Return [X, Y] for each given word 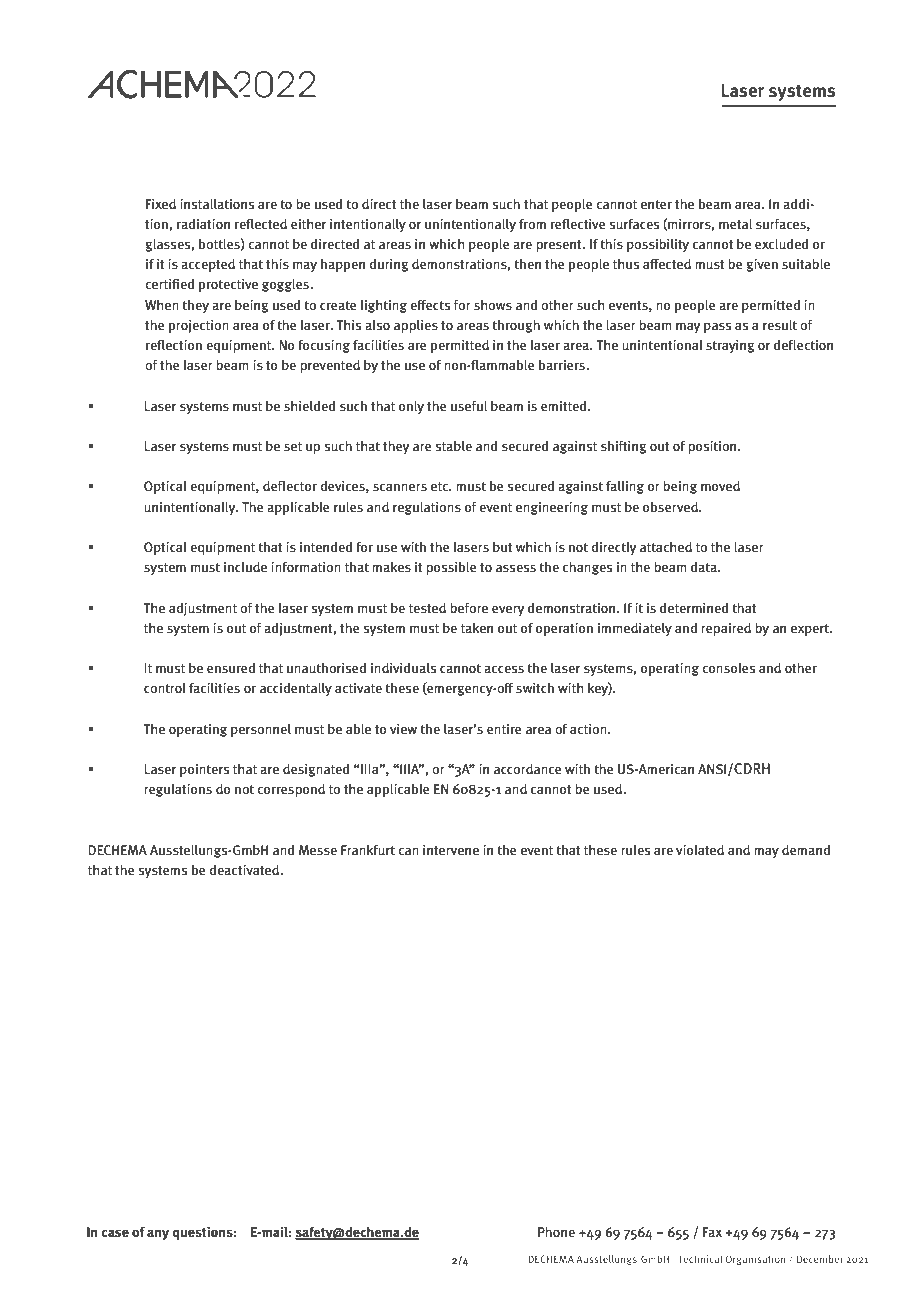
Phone [556, 1232]
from [532, 224]
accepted [208, 265]
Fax [712, 1232]
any [158, 1234]
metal [735, 224]
